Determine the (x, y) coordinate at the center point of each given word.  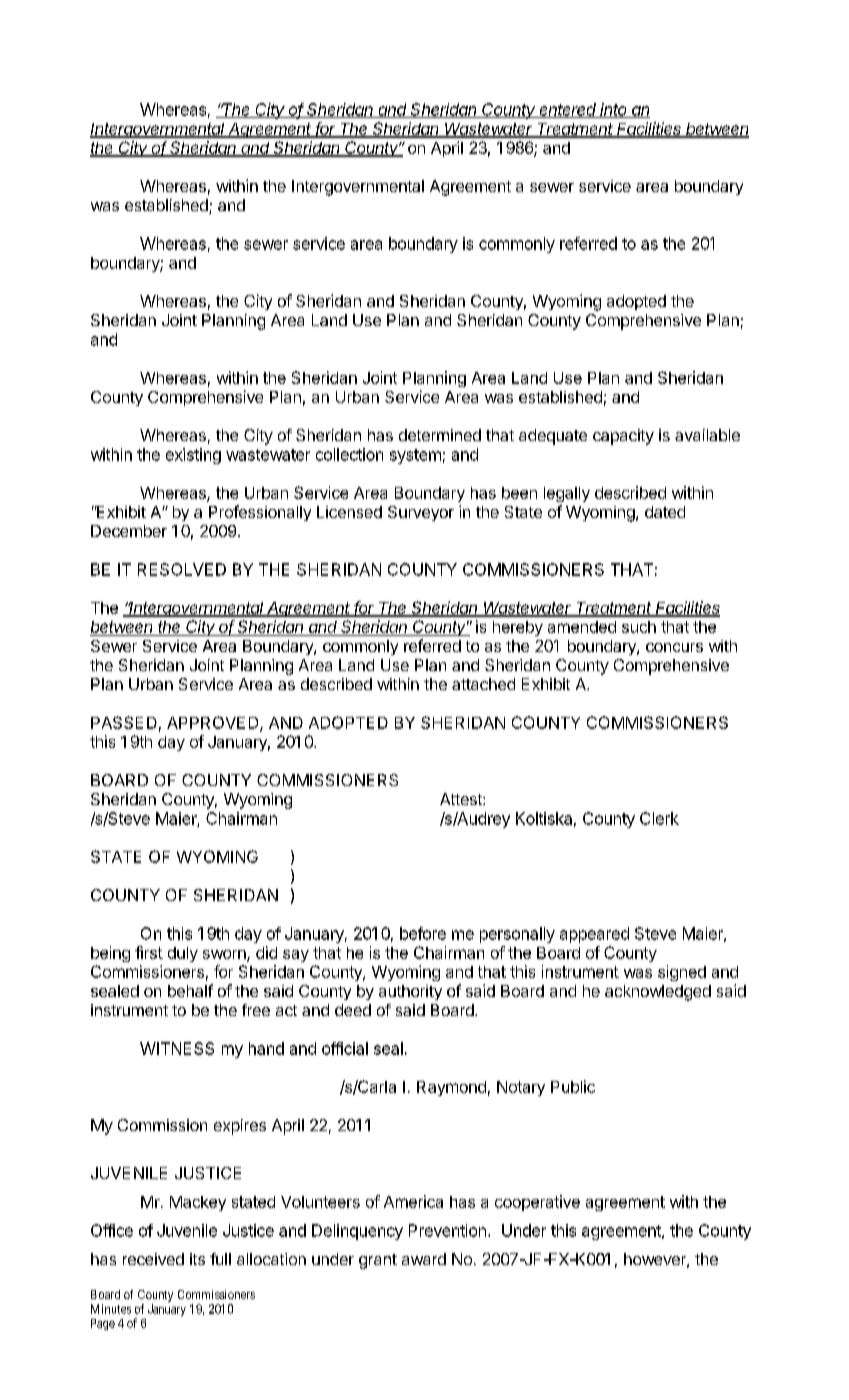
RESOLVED (182, 569)
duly (183, 954)
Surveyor (421, 513)
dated (665, 512)
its (197, 1259)
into (614, 110)
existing (193, 456)
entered (568, 110)
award (424, 1259)
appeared (594, 935)
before (423, 933)
